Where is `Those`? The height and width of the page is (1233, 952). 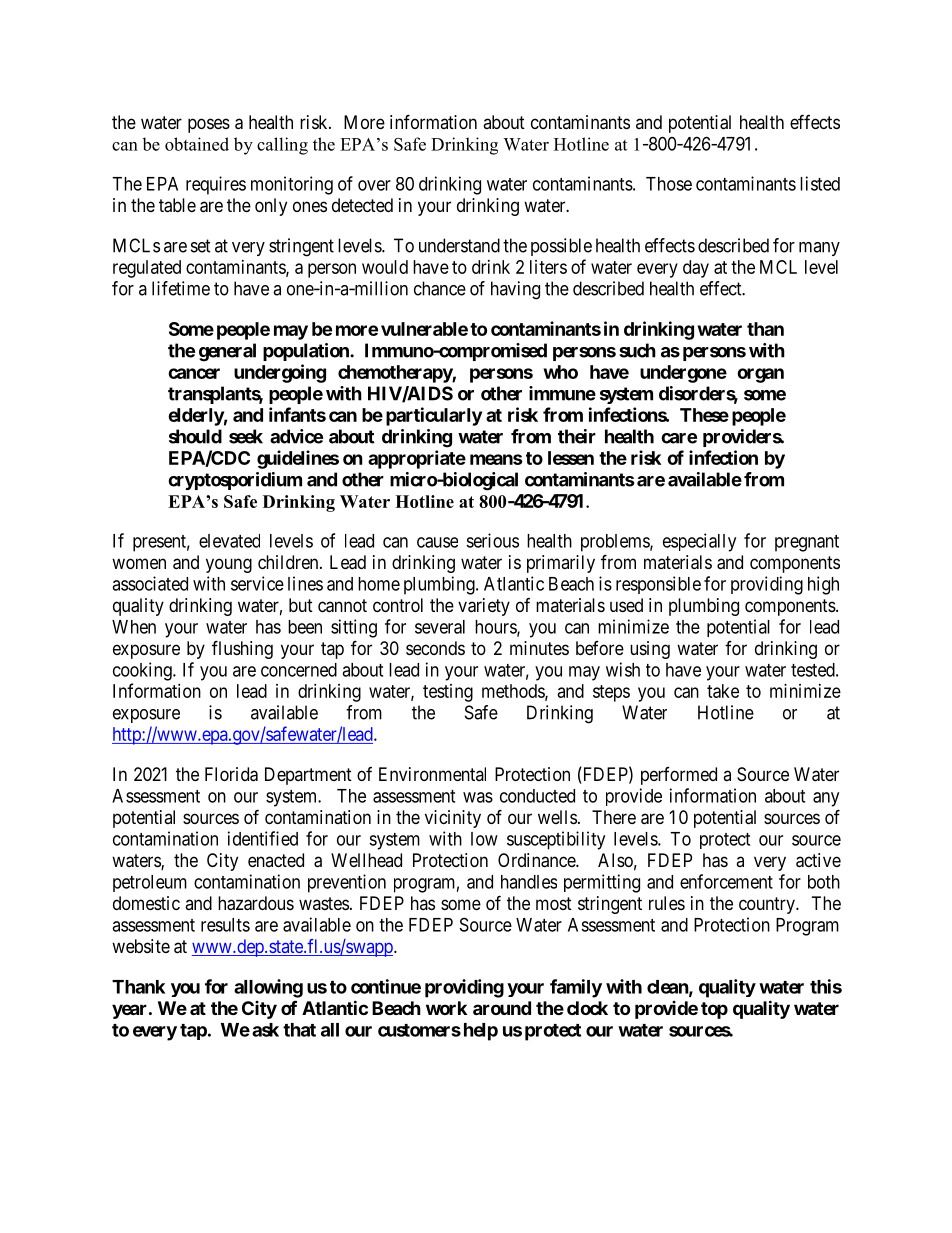
Those is located at coordinates (669, 184).
